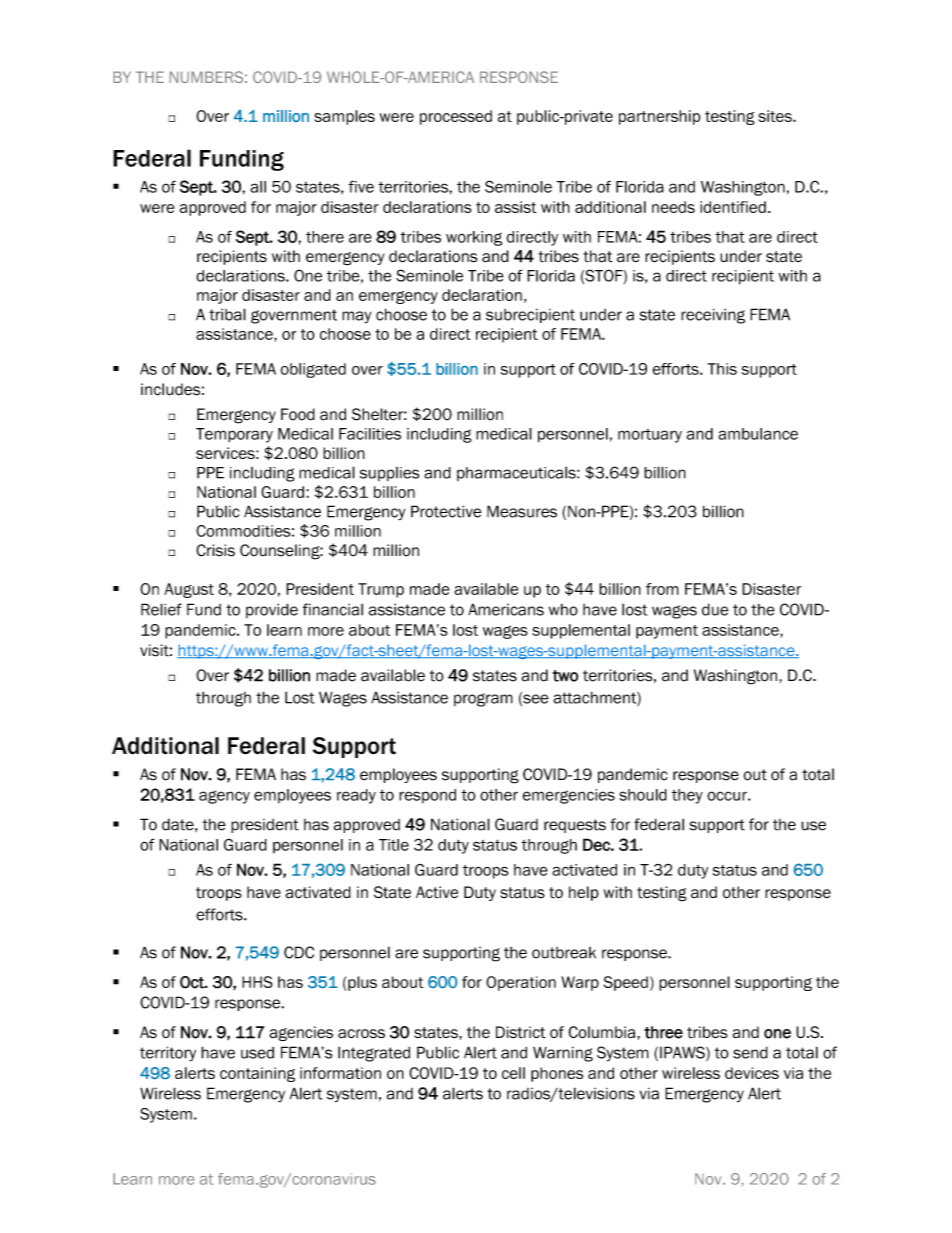  I want to click on all, so click(258, 187).
